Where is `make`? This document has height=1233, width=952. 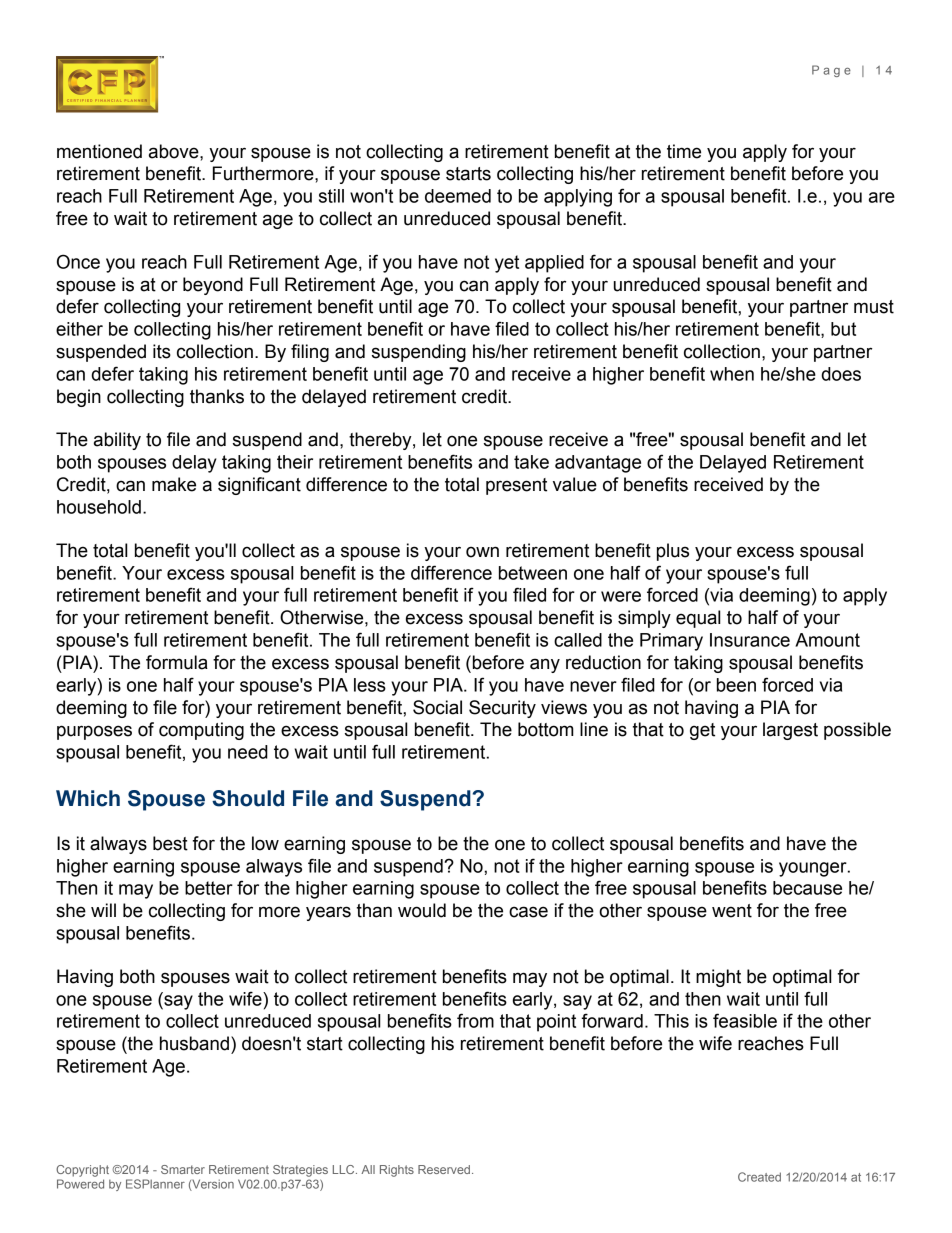 make is located at coordinates (174, 484).
